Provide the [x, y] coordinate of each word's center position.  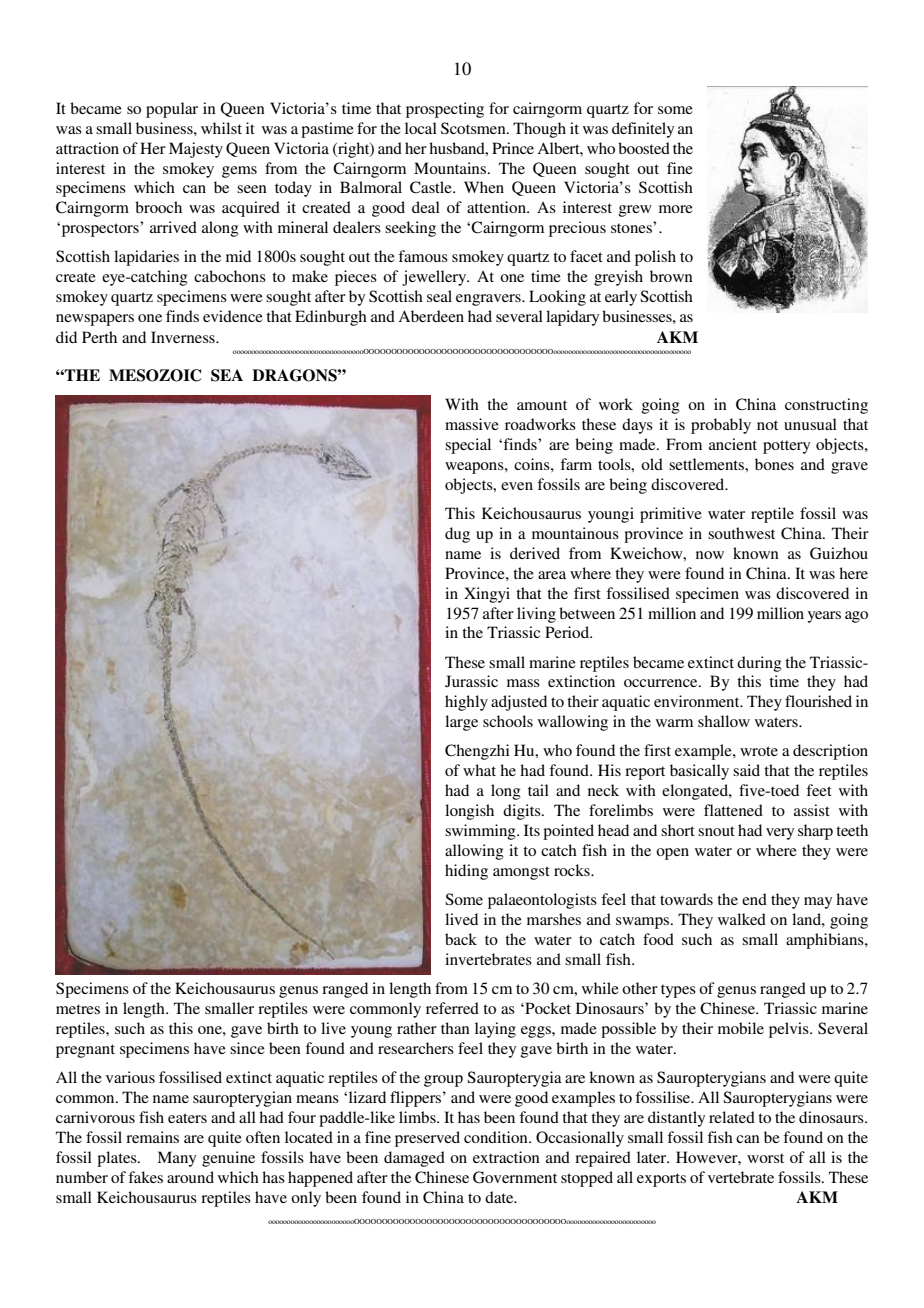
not [767, 425]
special [468, 446]
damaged [414, 1159]
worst [765, 1158]
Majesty [196, 150]
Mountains [451, 168]
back [461, 939]
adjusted [519, 703]
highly [466, 703]
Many [176, 1159]
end [754, 899]
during [759, 664]
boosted [644, 148]
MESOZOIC [155, 375]
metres [78, 1009]
